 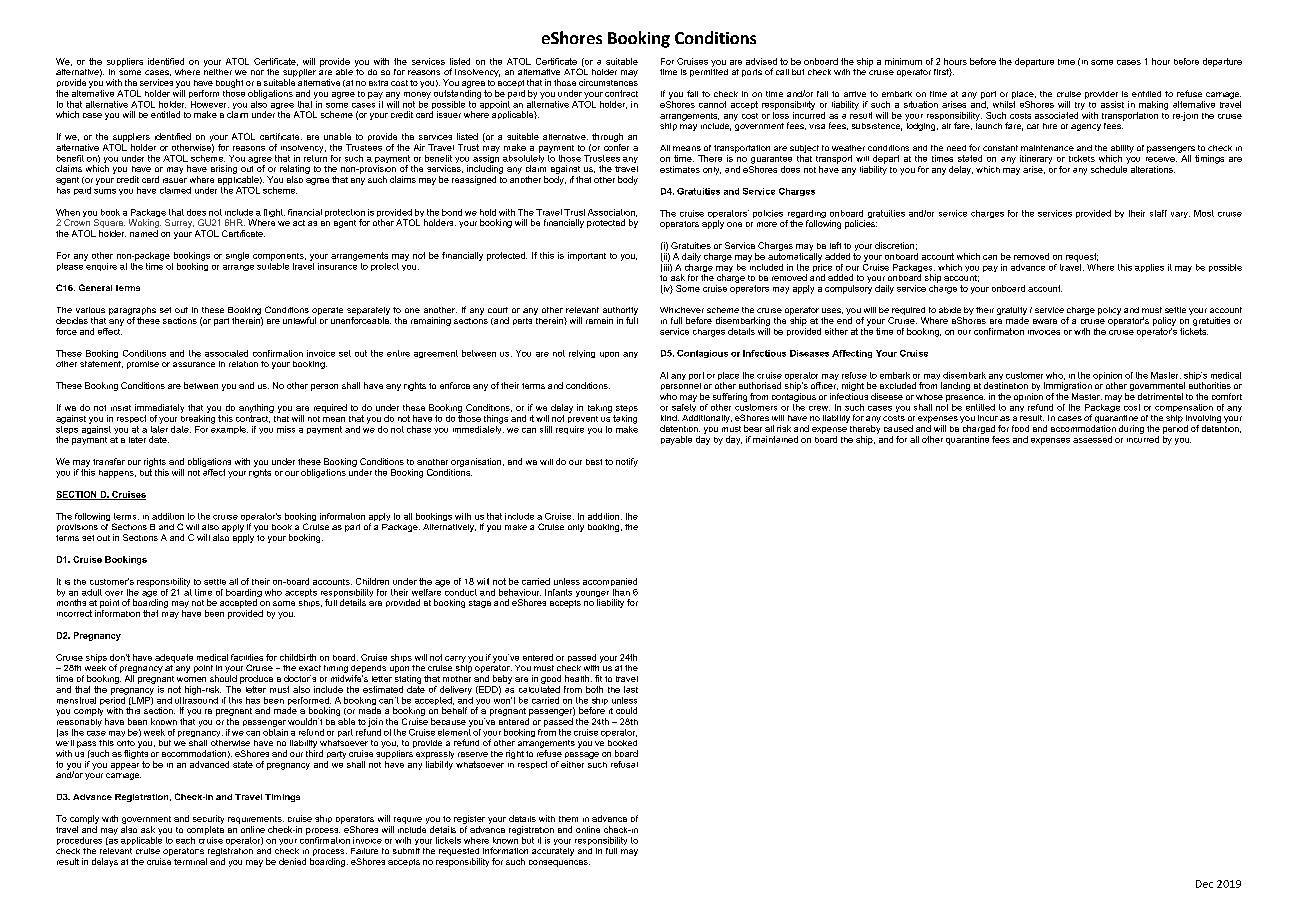 I want to click on circumstances, so click(x=608, y=82).
